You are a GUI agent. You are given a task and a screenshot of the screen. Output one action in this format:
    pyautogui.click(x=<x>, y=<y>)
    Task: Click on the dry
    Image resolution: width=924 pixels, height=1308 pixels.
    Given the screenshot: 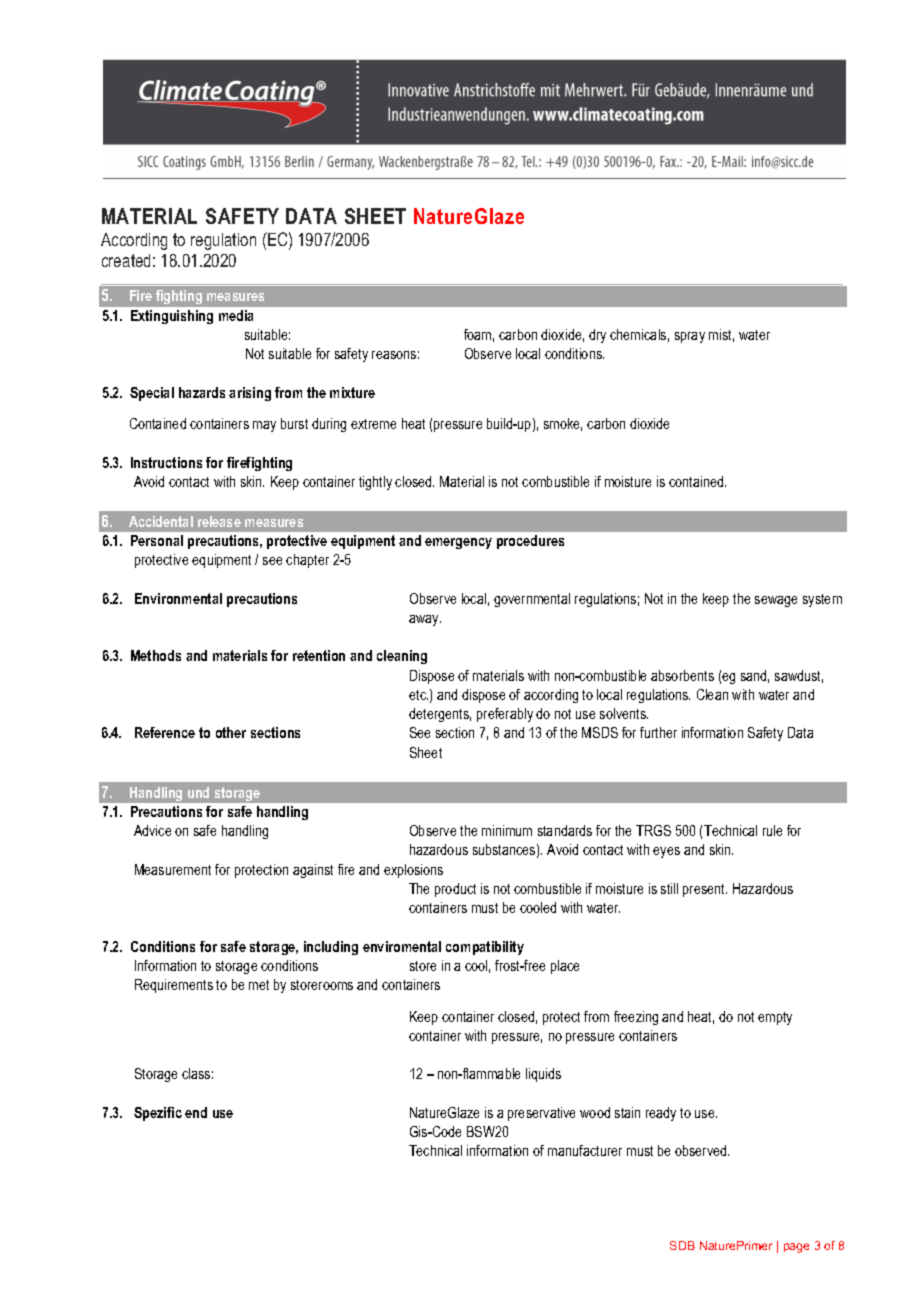 What is the action you would take?
    pyautogui.click(x=597, y=336)
